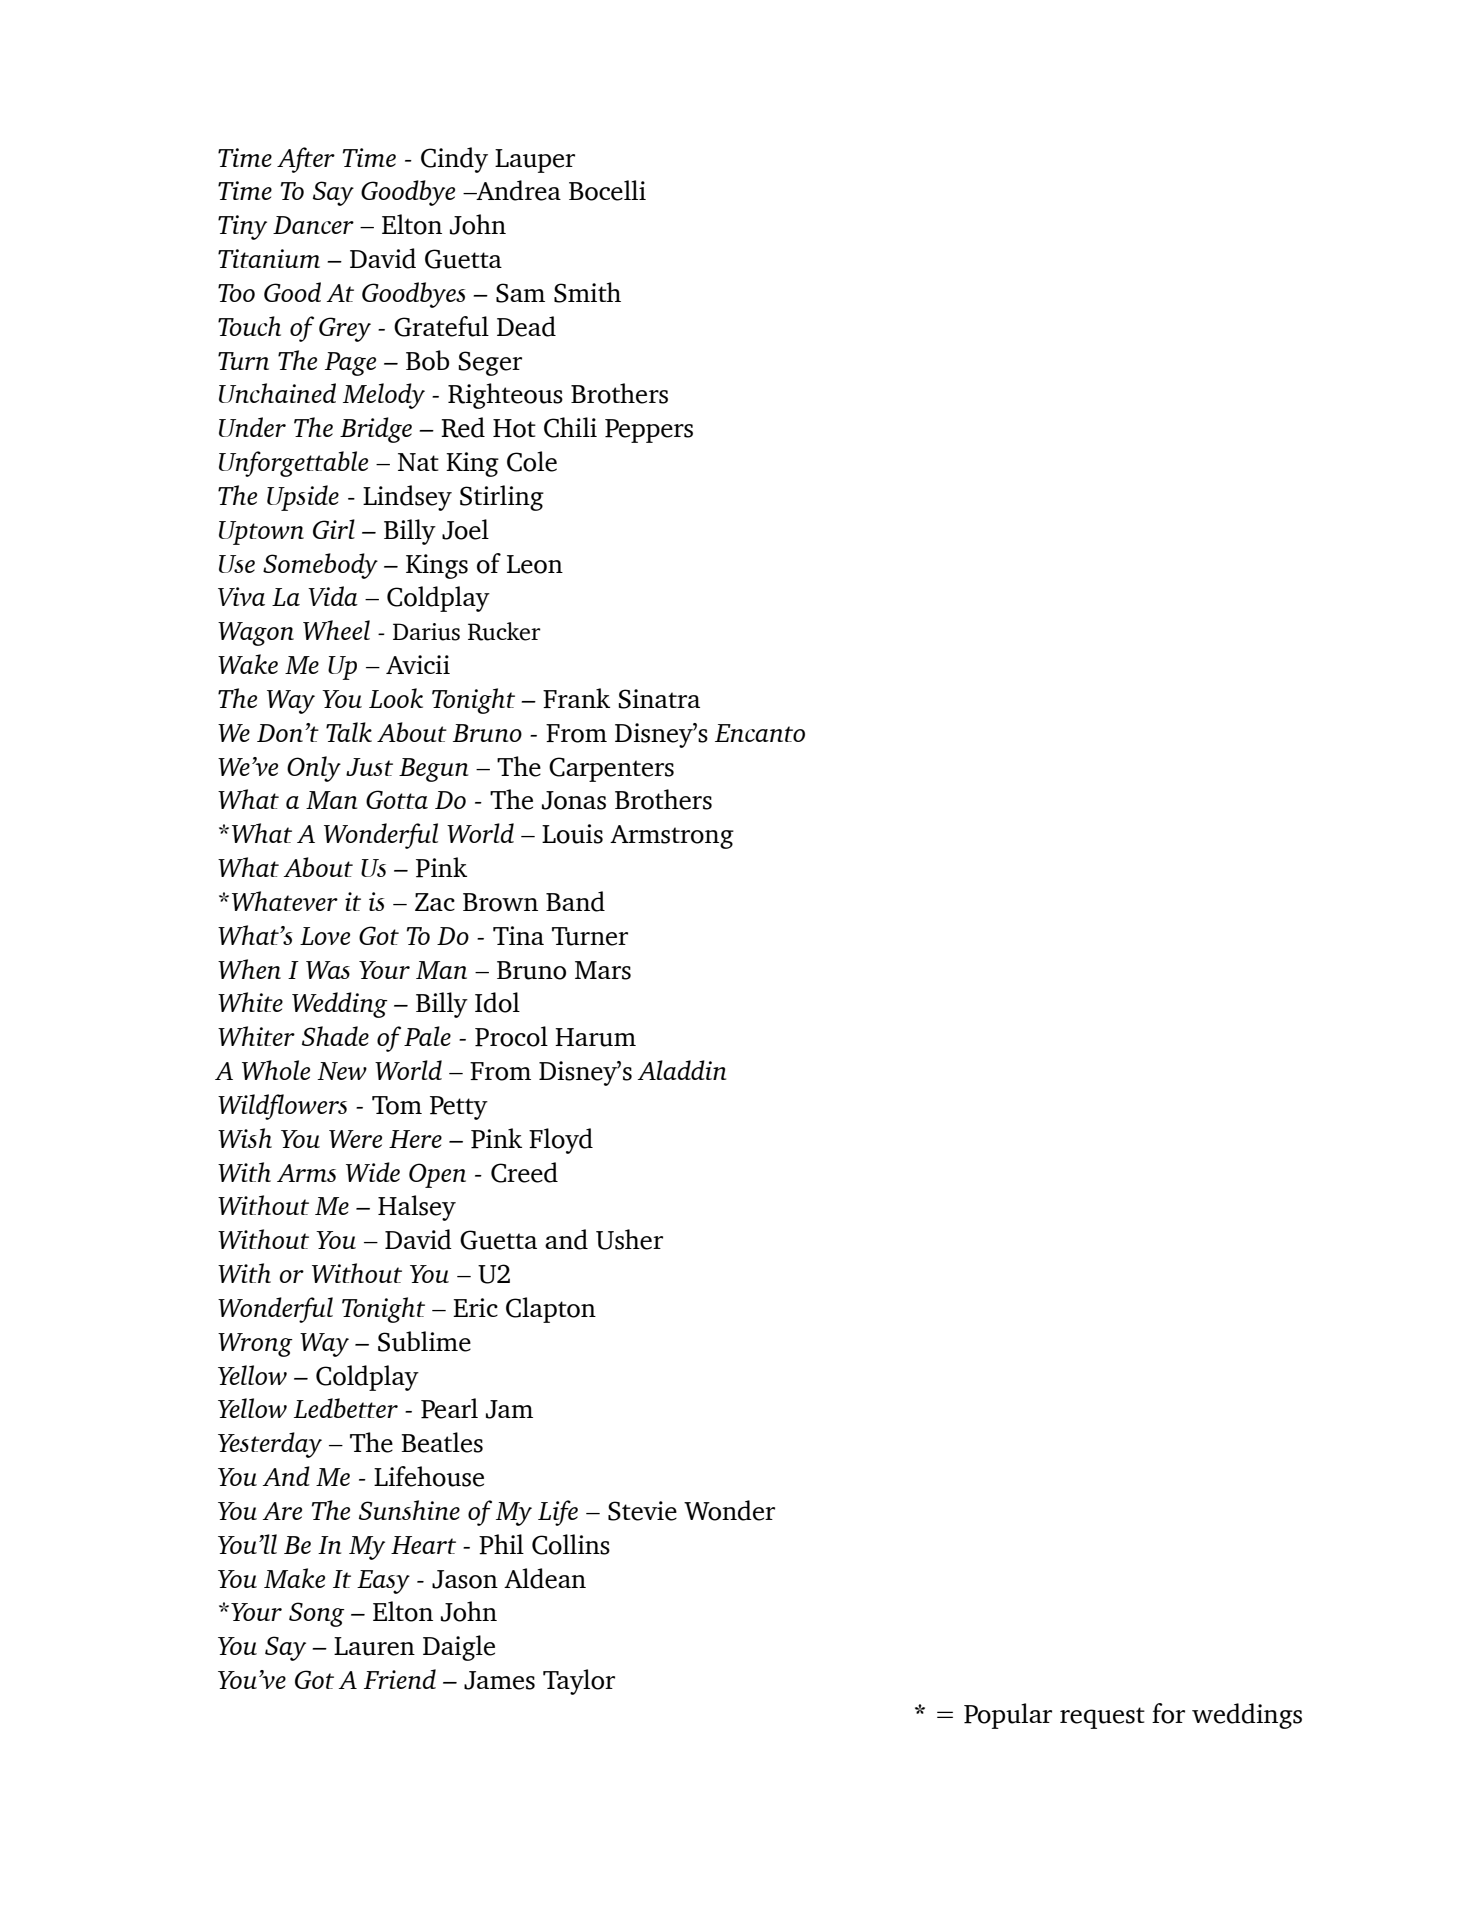  I want to click on Sublime, so click(424, 1341).
